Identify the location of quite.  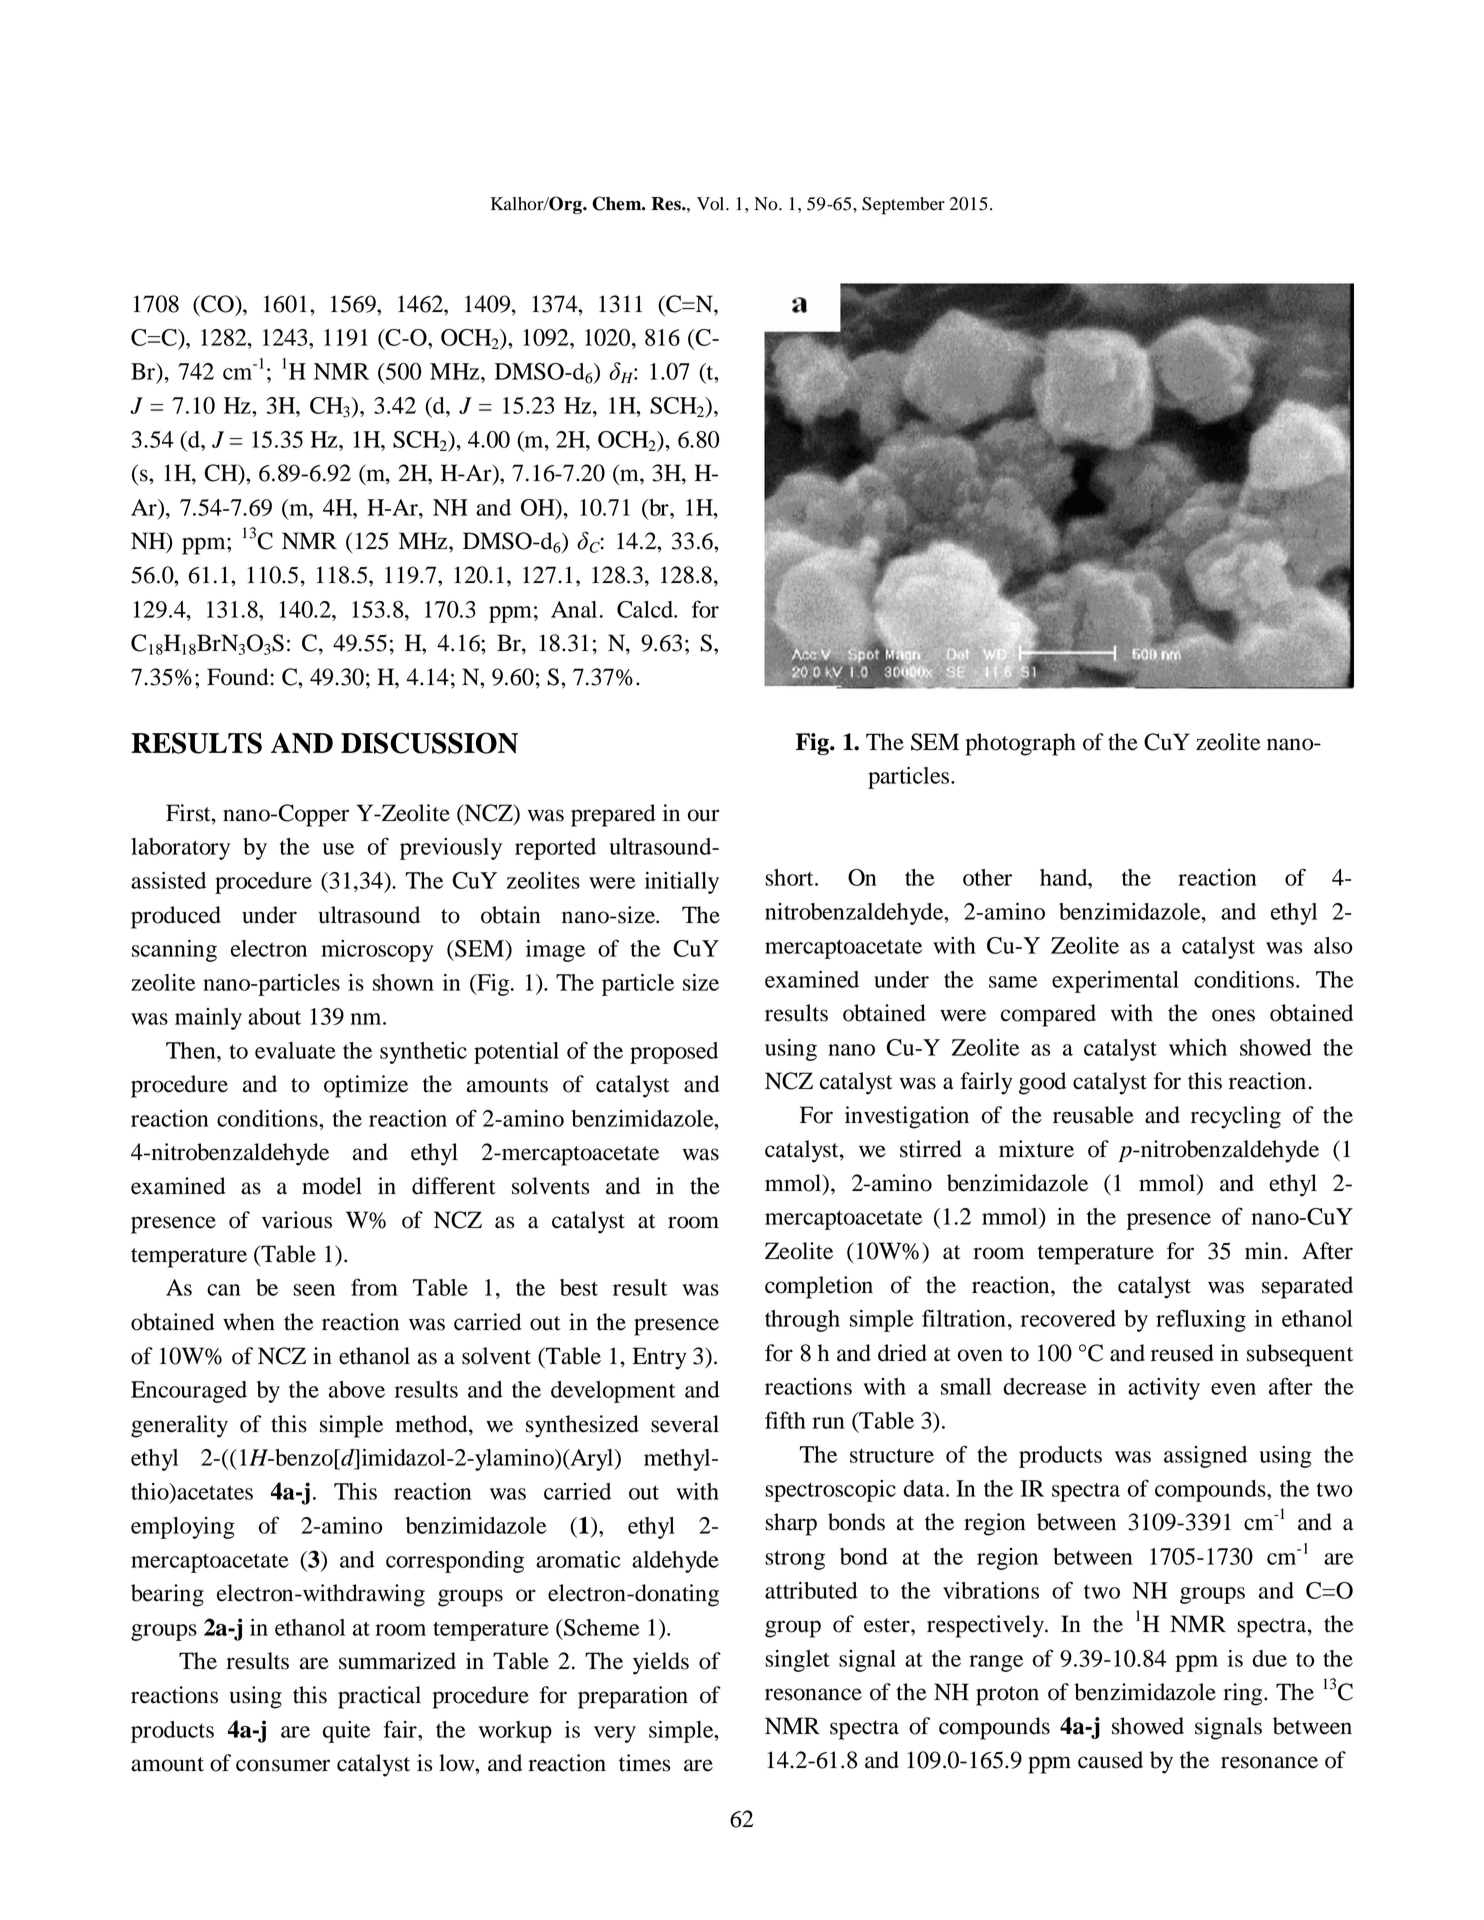
(346, 1732).
